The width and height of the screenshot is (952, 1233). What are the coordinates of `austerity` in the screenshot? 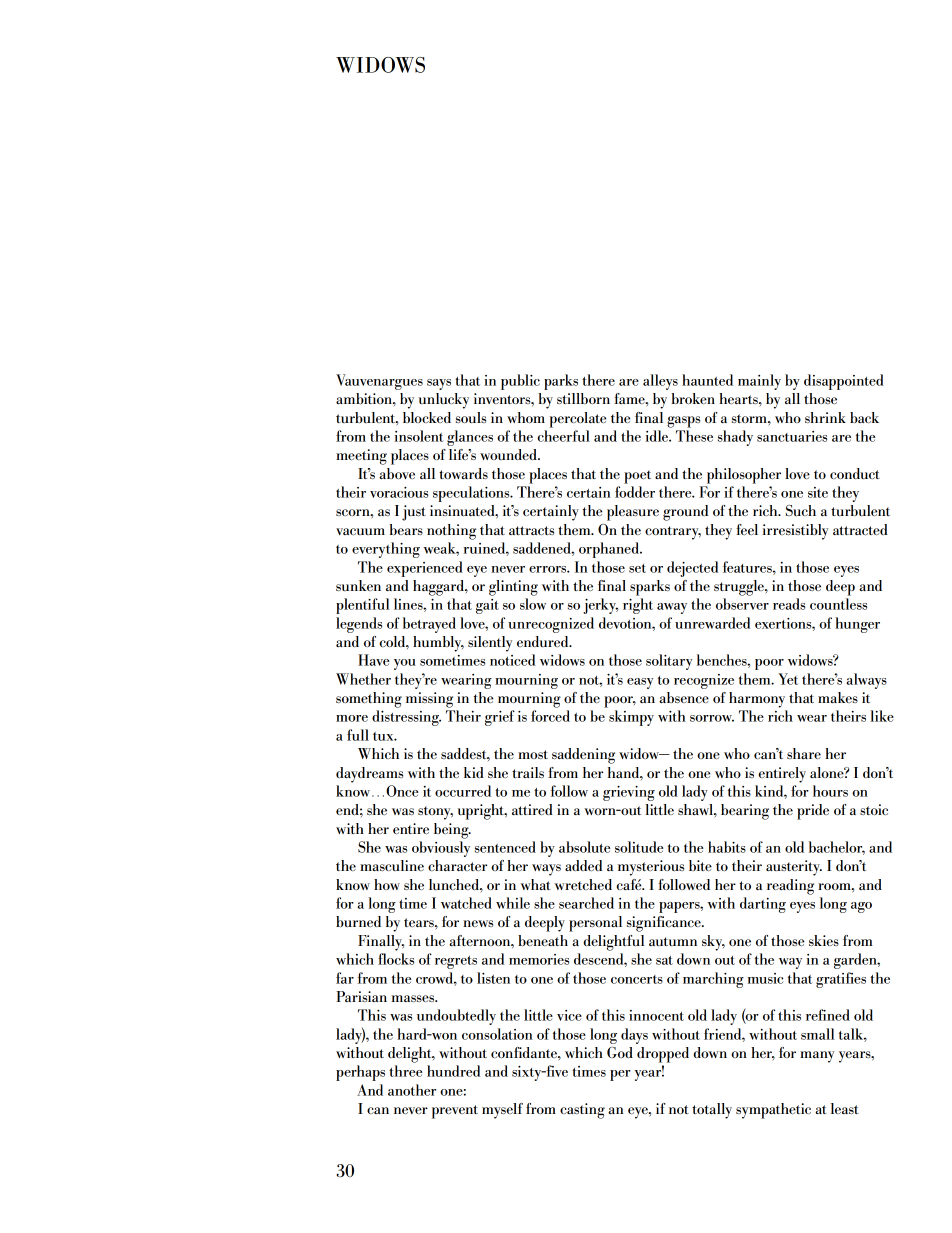 It's located at (794, 868).
